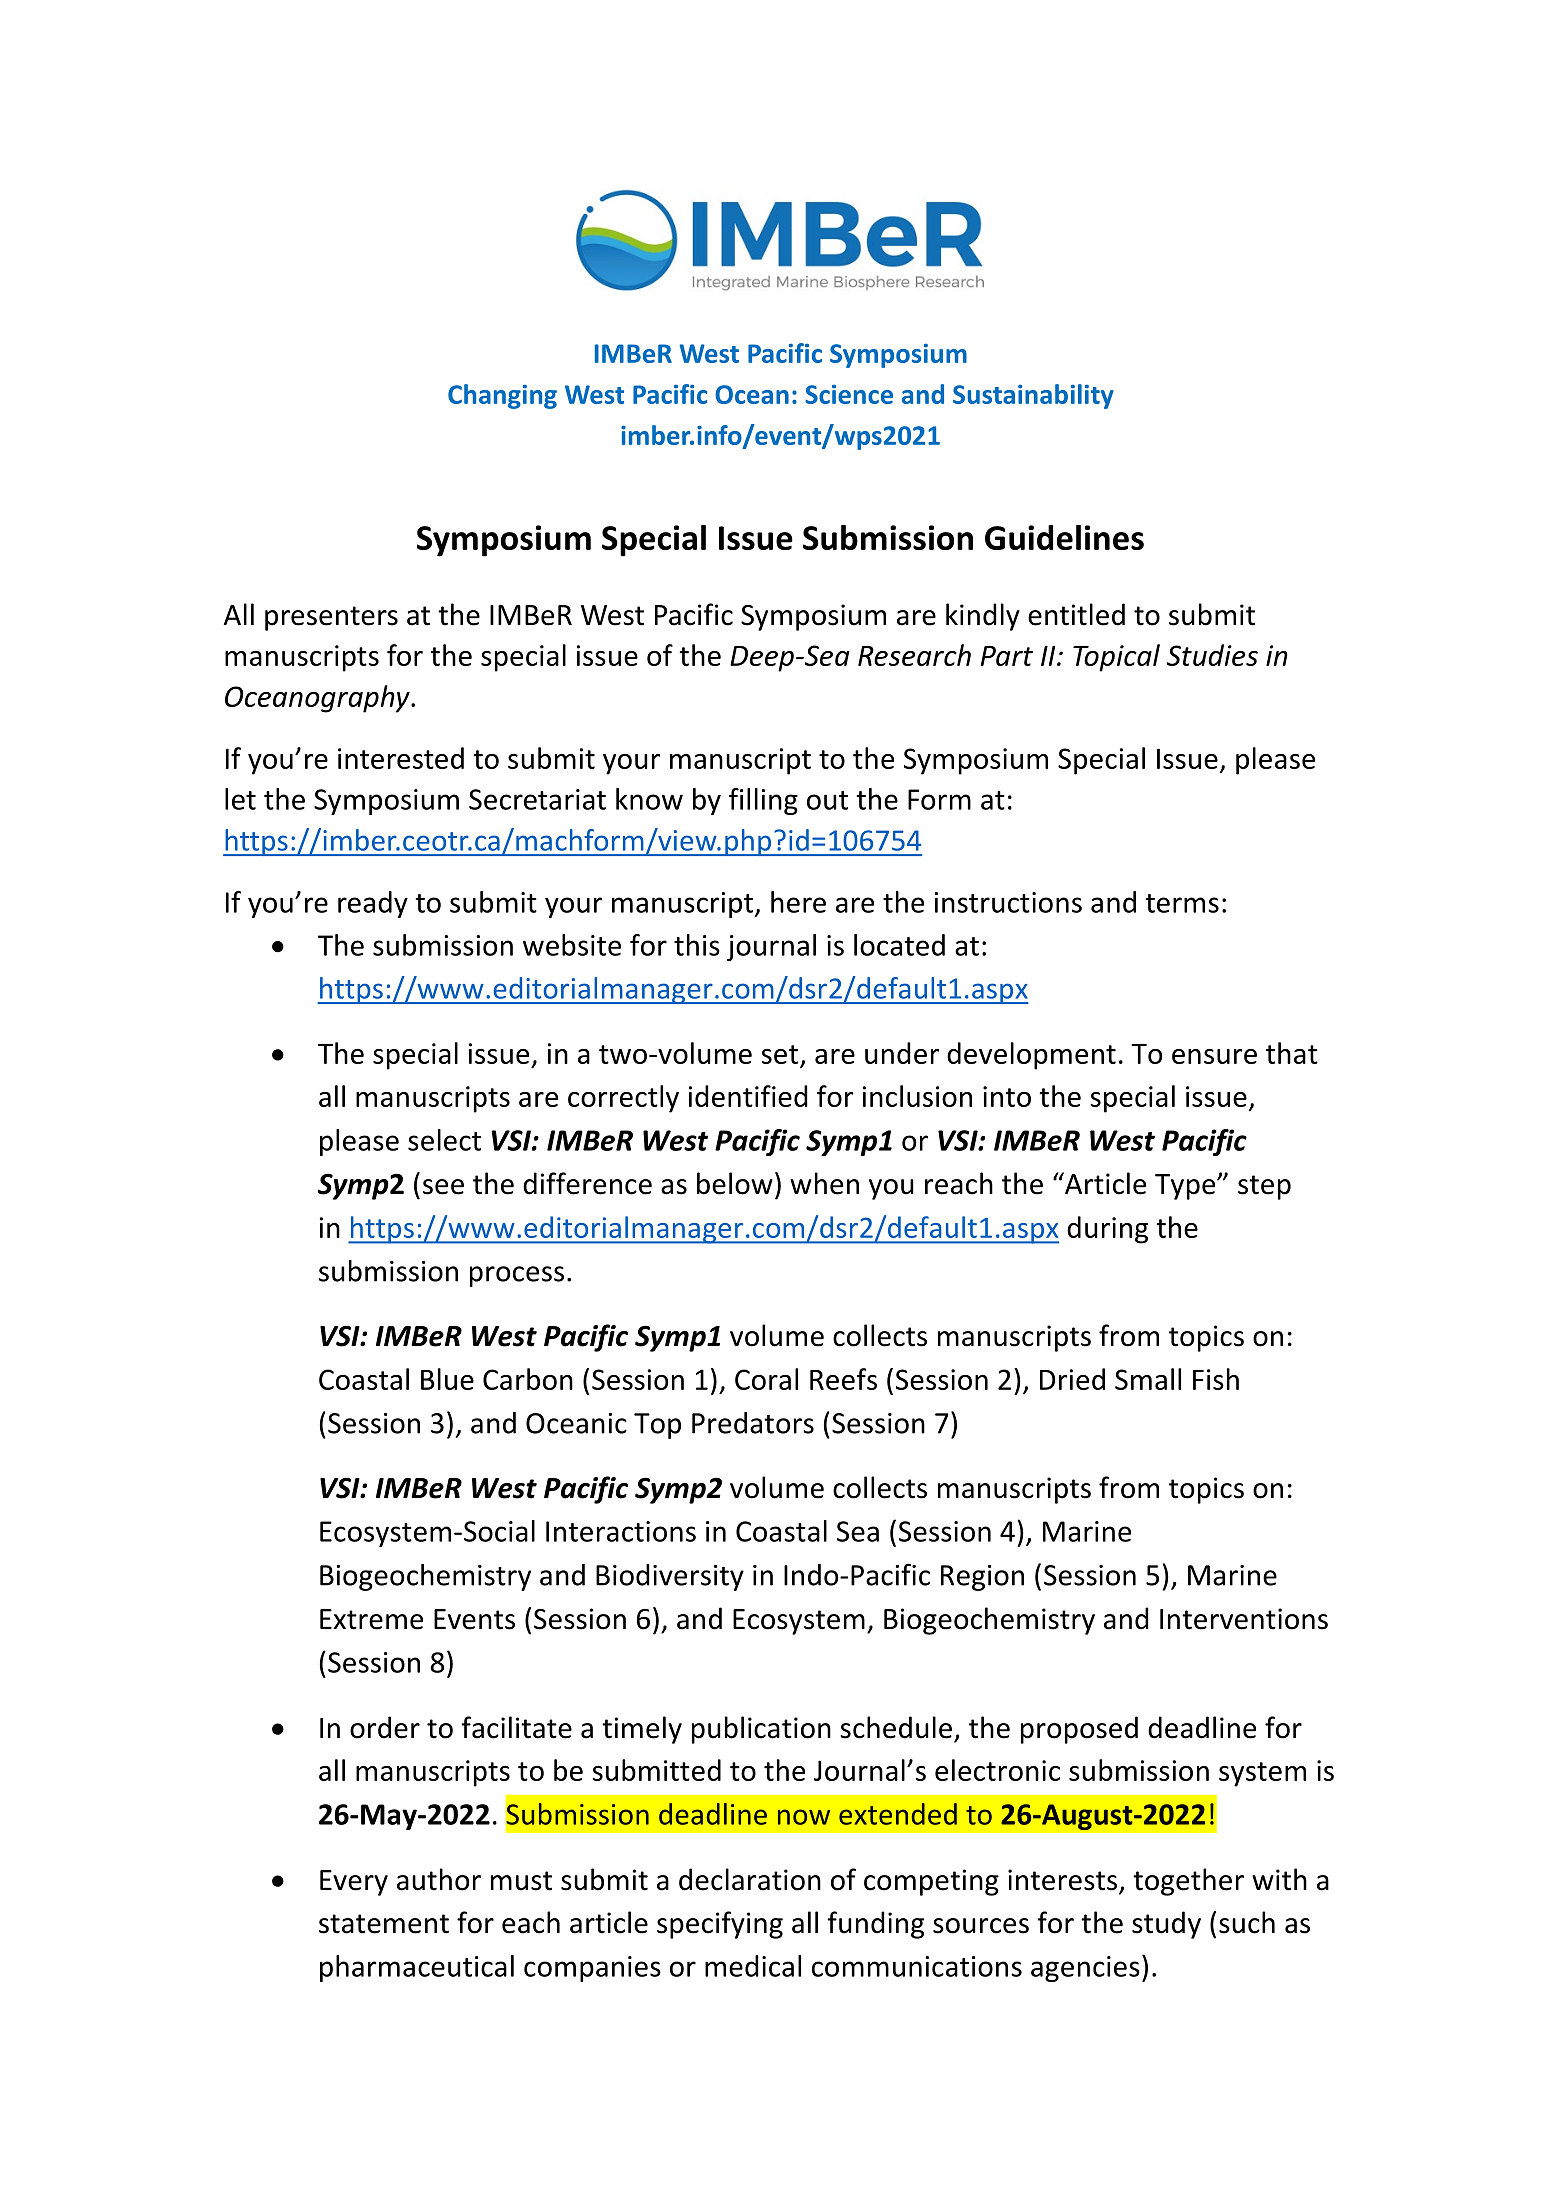 The image size is (1561, 2209). What do you see at coordinates (849, 394) in the screenshot?
I see `Science` at bounding box center [849, 394].
